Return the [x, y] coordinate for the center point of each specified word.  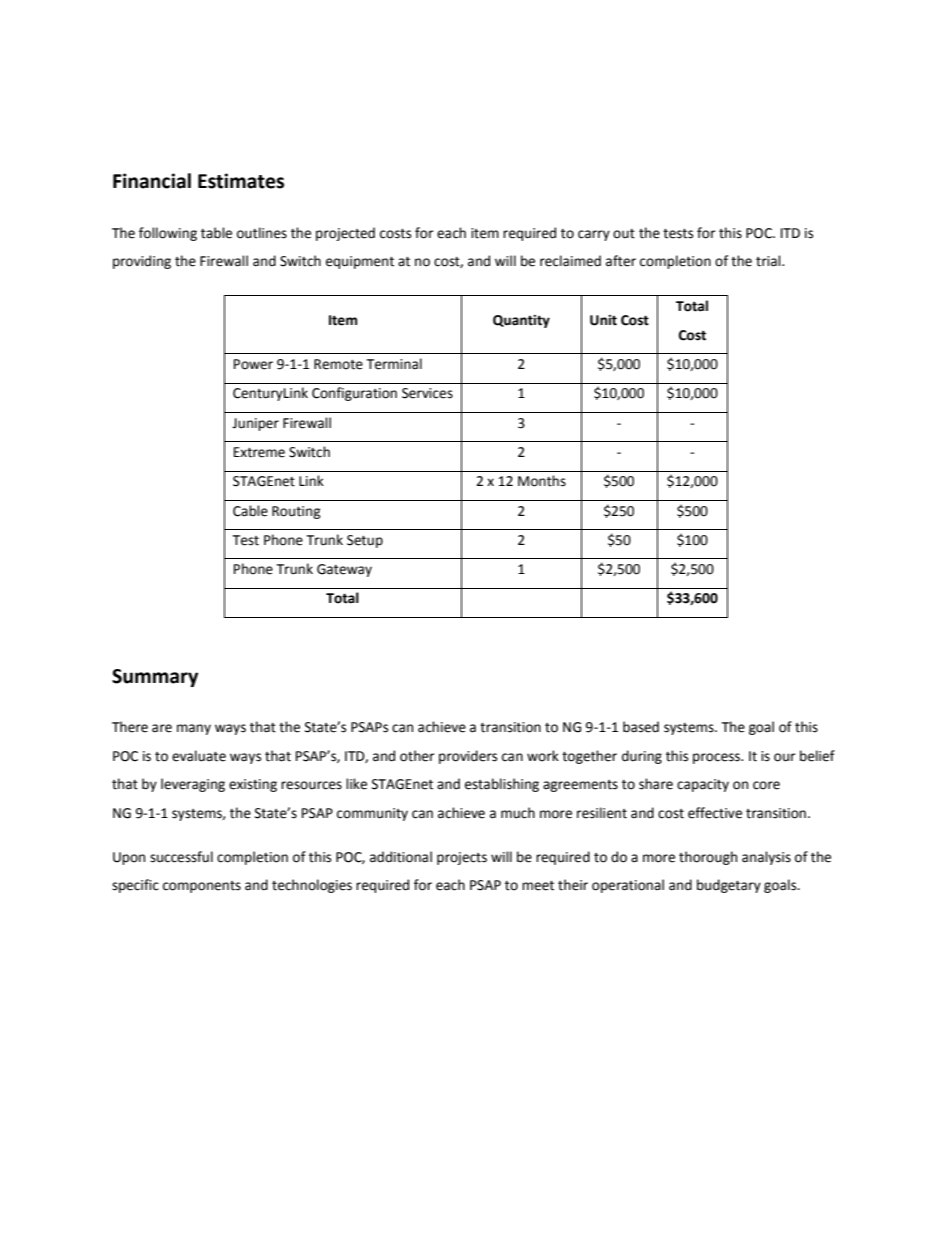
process [717, 758]
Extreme [259, 452]
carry [594, 235]
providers [468, 757]
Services [427, 393]
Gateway [344, 570]
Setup [365, 541]
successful [181, 857]
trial [769, 261]
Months [542, 481]
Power [253, 364]
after [621, 261]
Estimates [241, 181]
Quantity [521, 321]
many [194, 729]
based [641, 727]
